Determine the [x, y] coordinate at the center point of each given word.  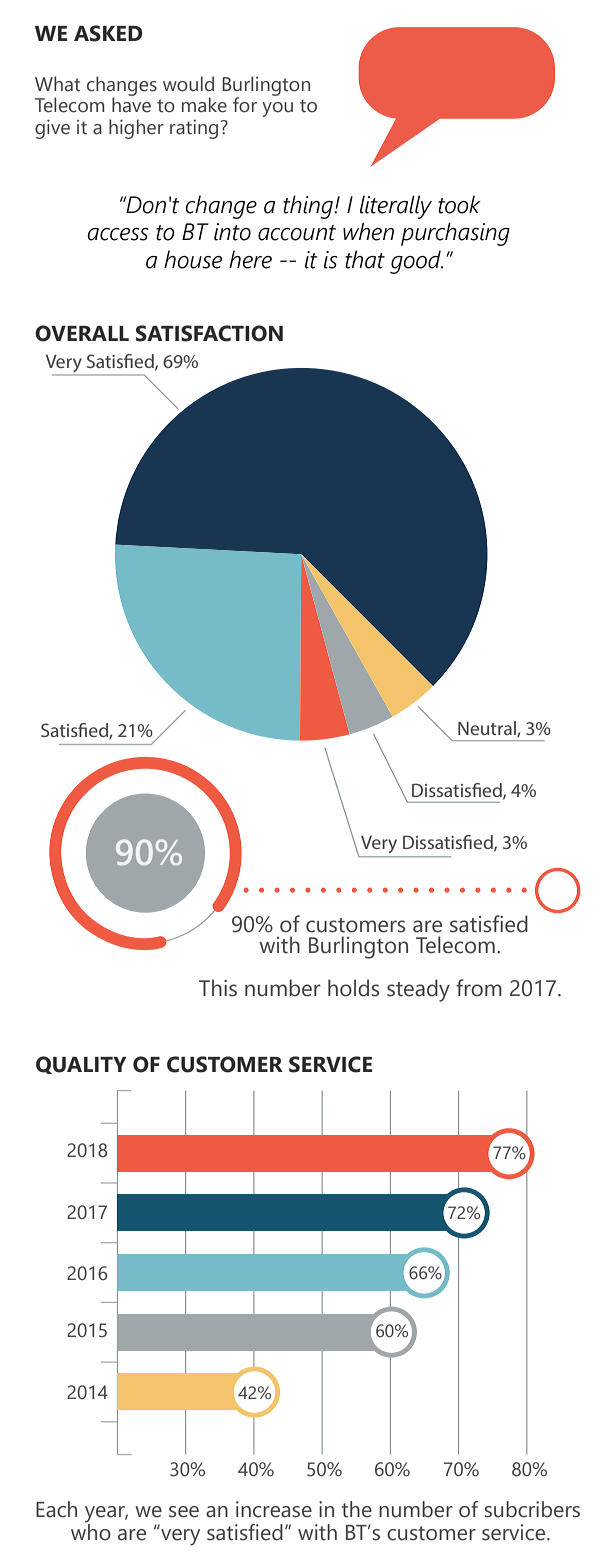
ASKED [108, 33]
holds [353, 988]
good [416, 262]
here [250, 259]
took [459, 204]
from [479, 988]
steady [418, 990]
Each [56, 1509]
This [218, 988]
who [91, 1531]
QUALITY [81, 1065]
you [277, 109]
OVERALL [82, 333]
